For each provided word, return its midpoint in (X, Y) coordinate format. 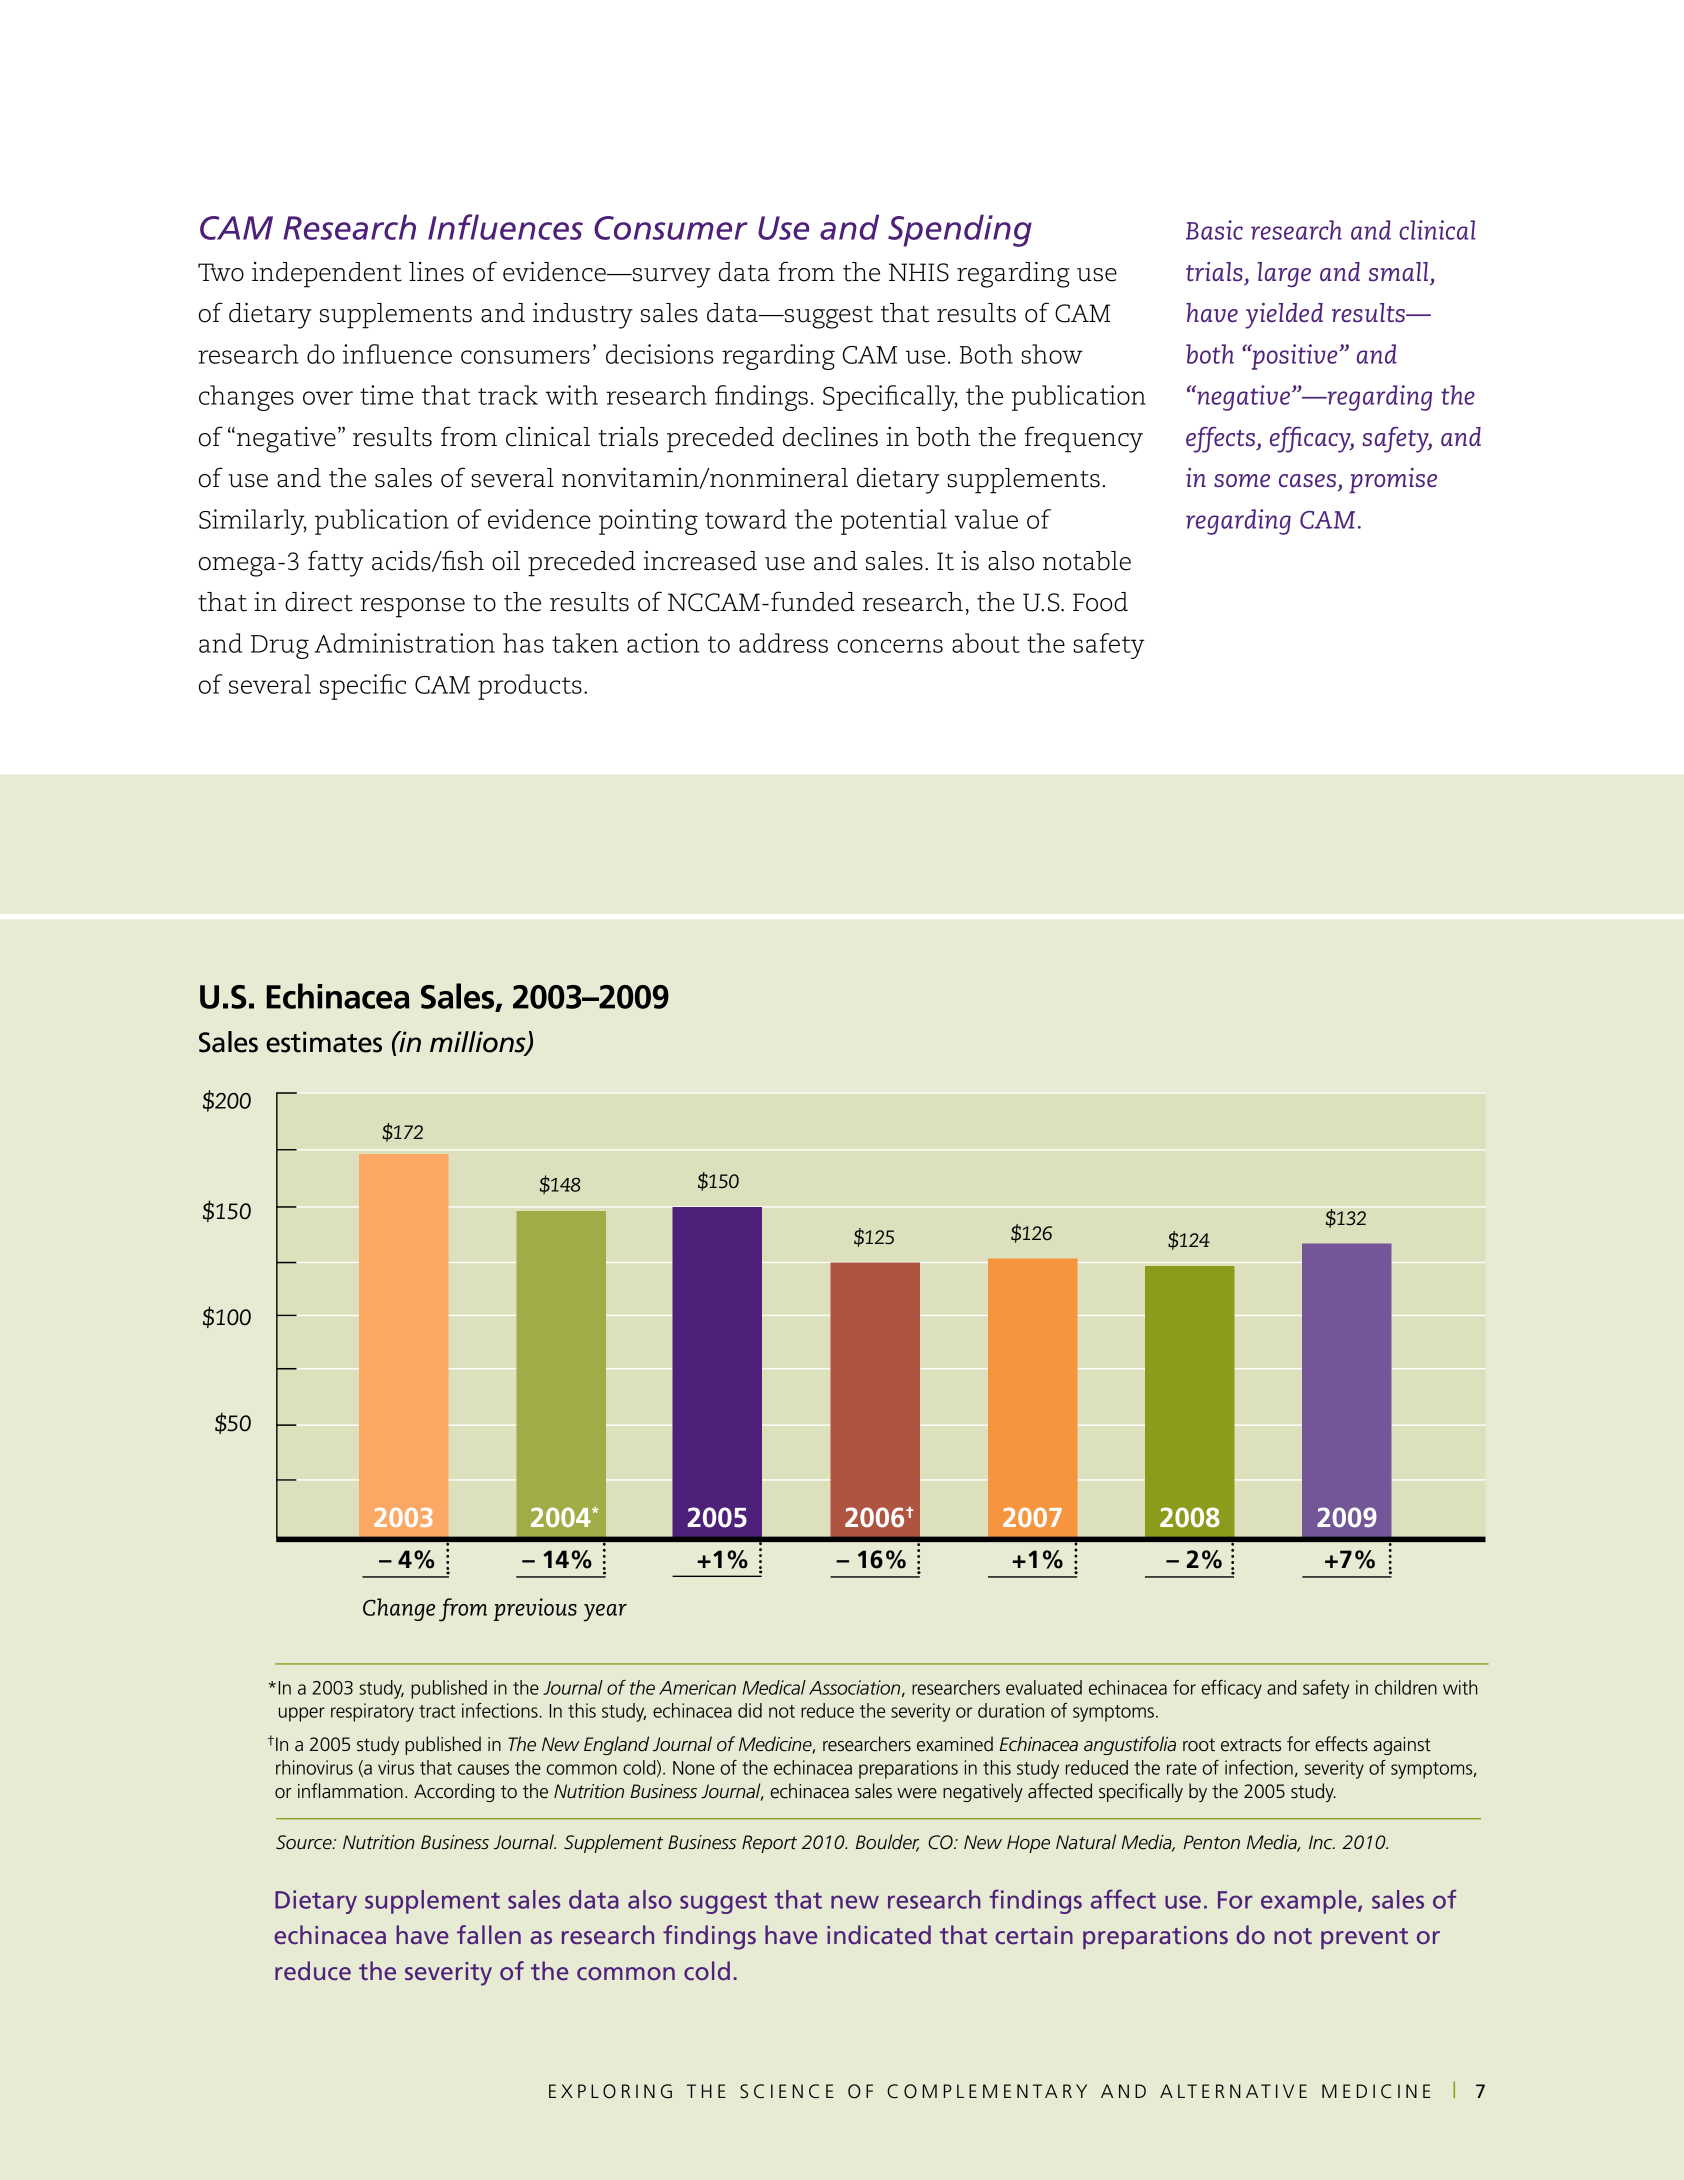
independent (327, 275)
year (605, 1613)
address (783, 643)
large (1284, 274)
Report (769, 1844)
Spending (960, 230)
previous (535, 1609)
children (1406, 1687)
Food (1100, 602)
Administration (405, 643)
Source (305, 1842)
